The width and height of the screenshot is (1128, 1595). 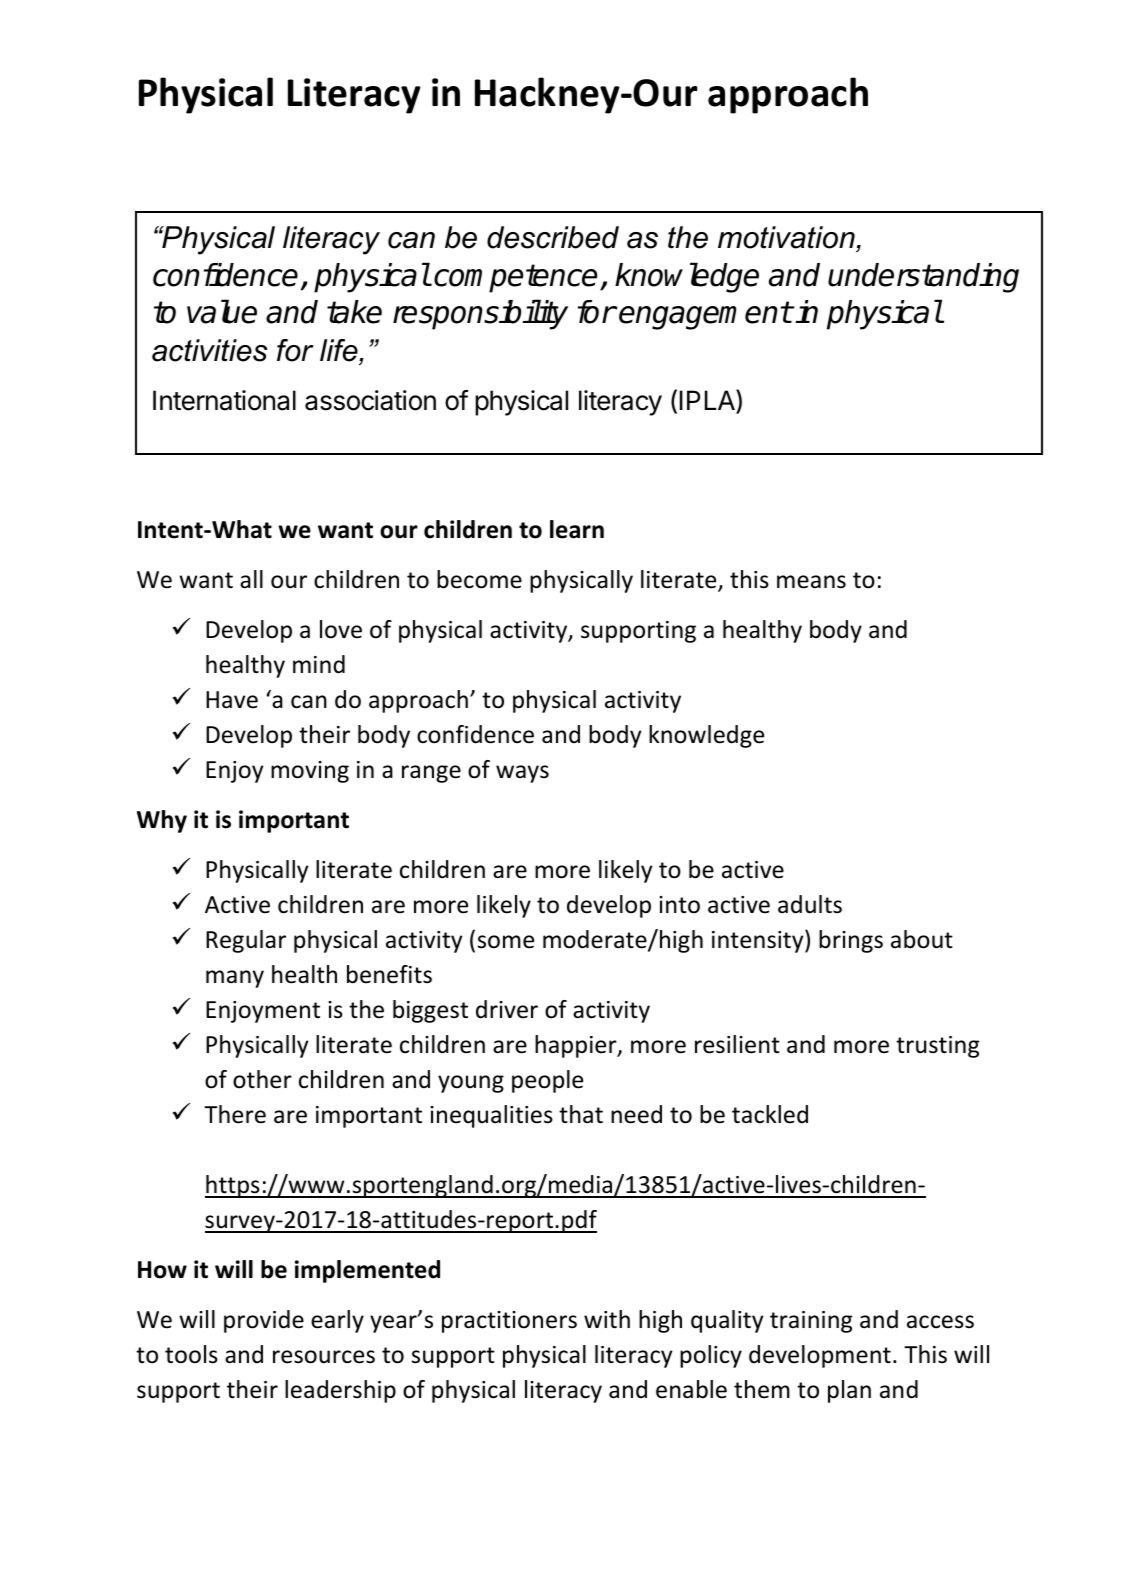 What do you see at coordinates (264, 1321) in the screenshot?
I see `provide` at bounding box center [264, 1321].
